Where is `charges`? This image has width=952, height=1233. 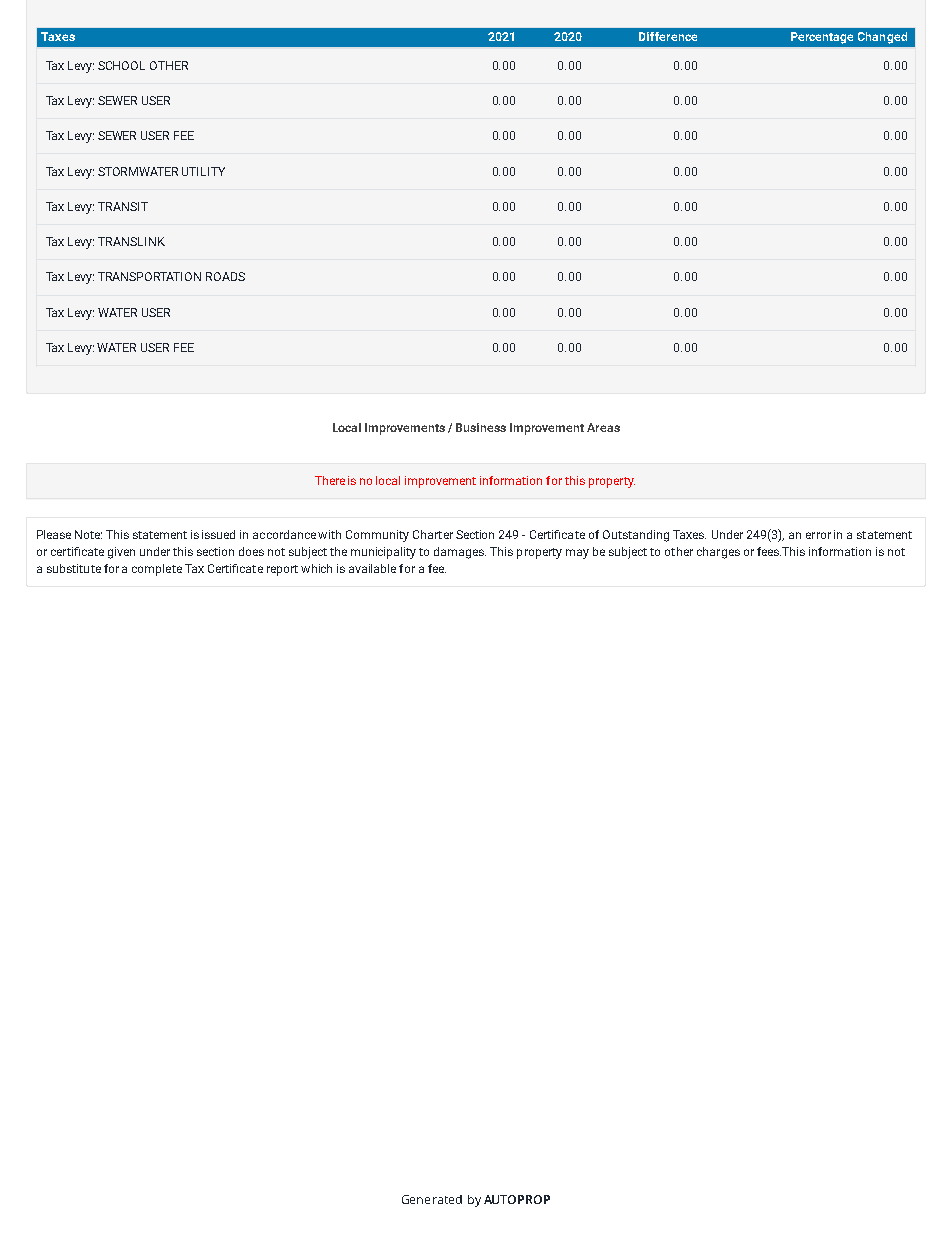 charges is located at coordinates (718, 553).
